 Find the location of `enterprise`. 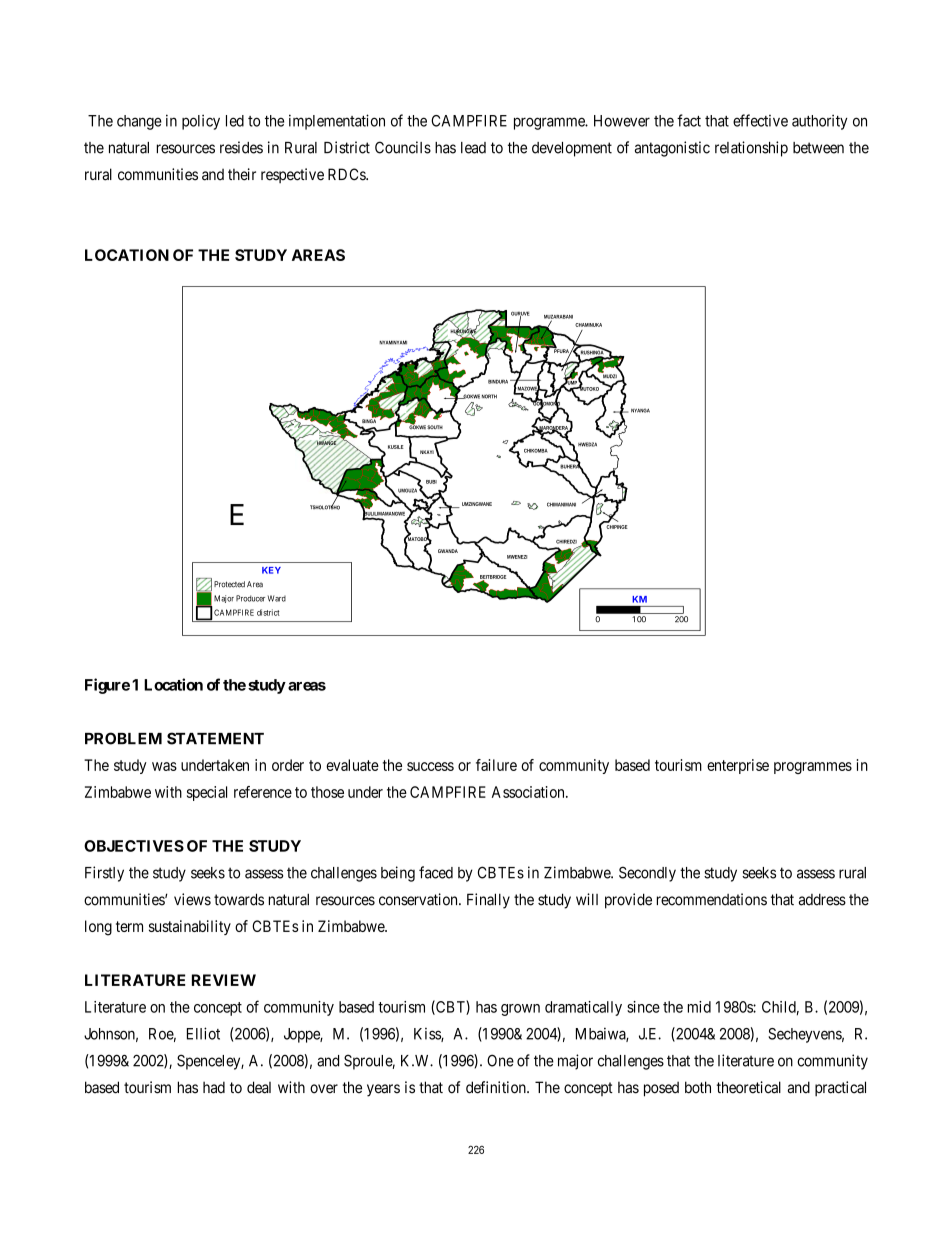

enterprise is located at coordinates (738, 766).
